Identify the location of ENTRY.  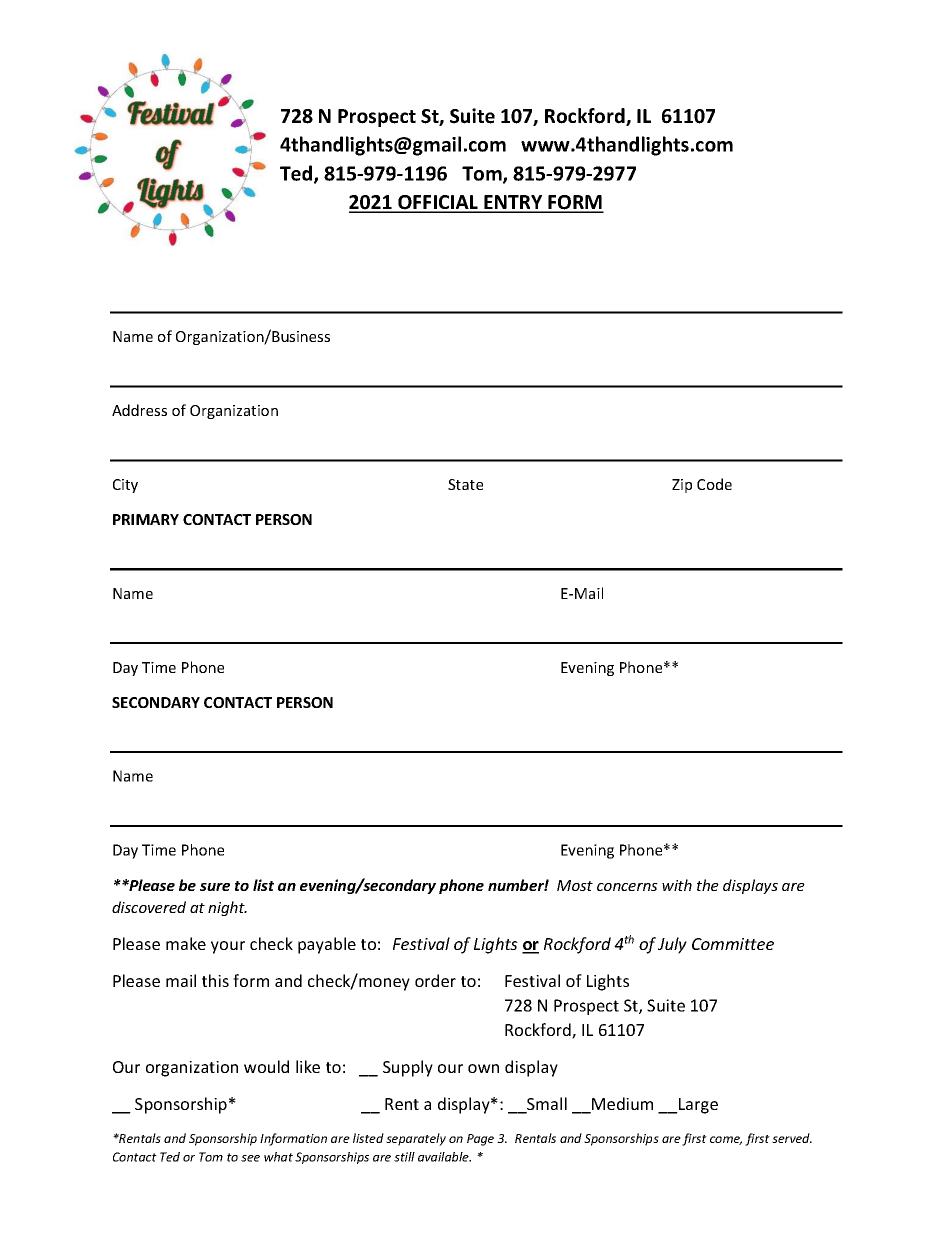
(513, 203).
